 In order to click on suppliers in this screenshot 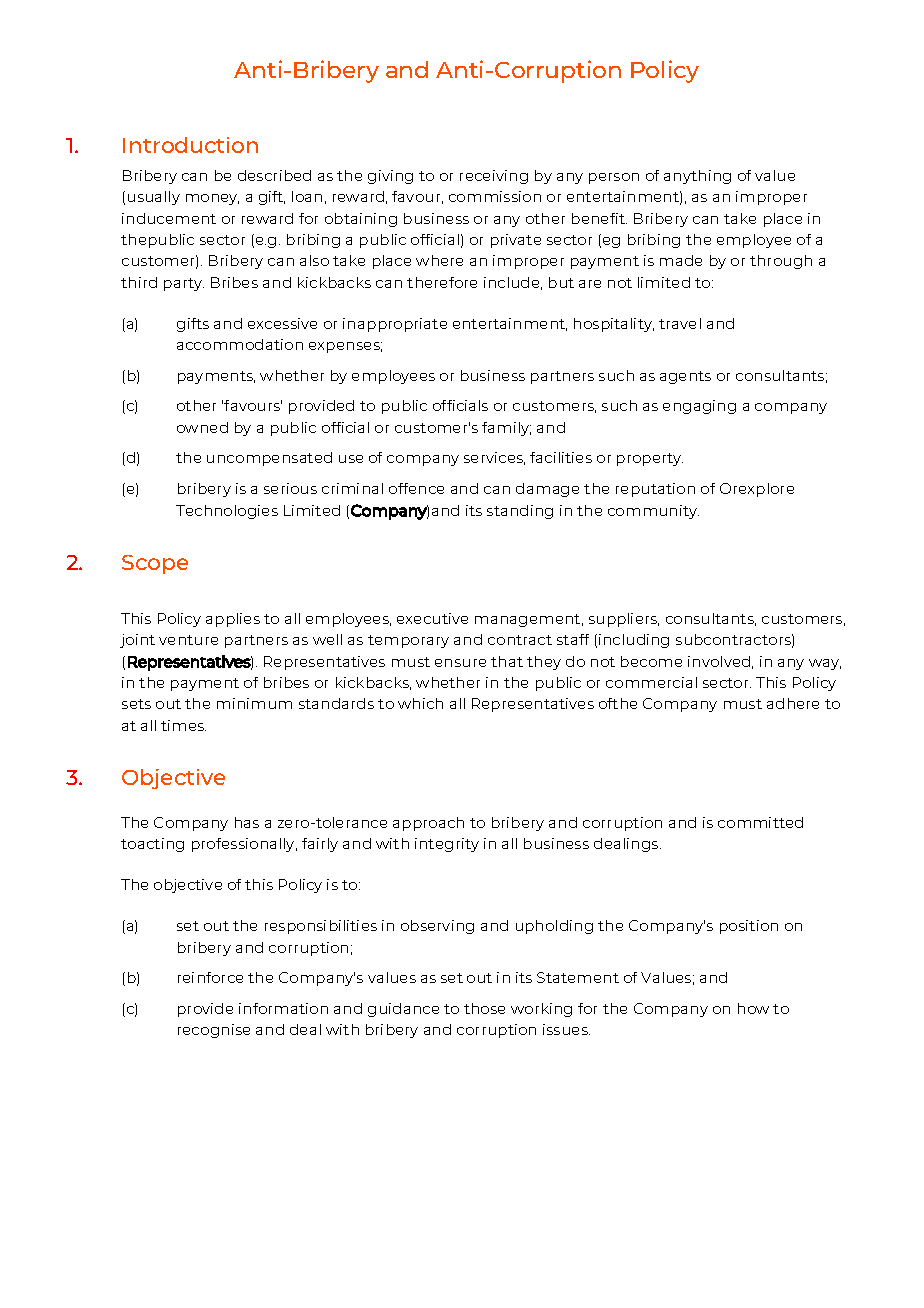, I will do `click(624, 620)`.
